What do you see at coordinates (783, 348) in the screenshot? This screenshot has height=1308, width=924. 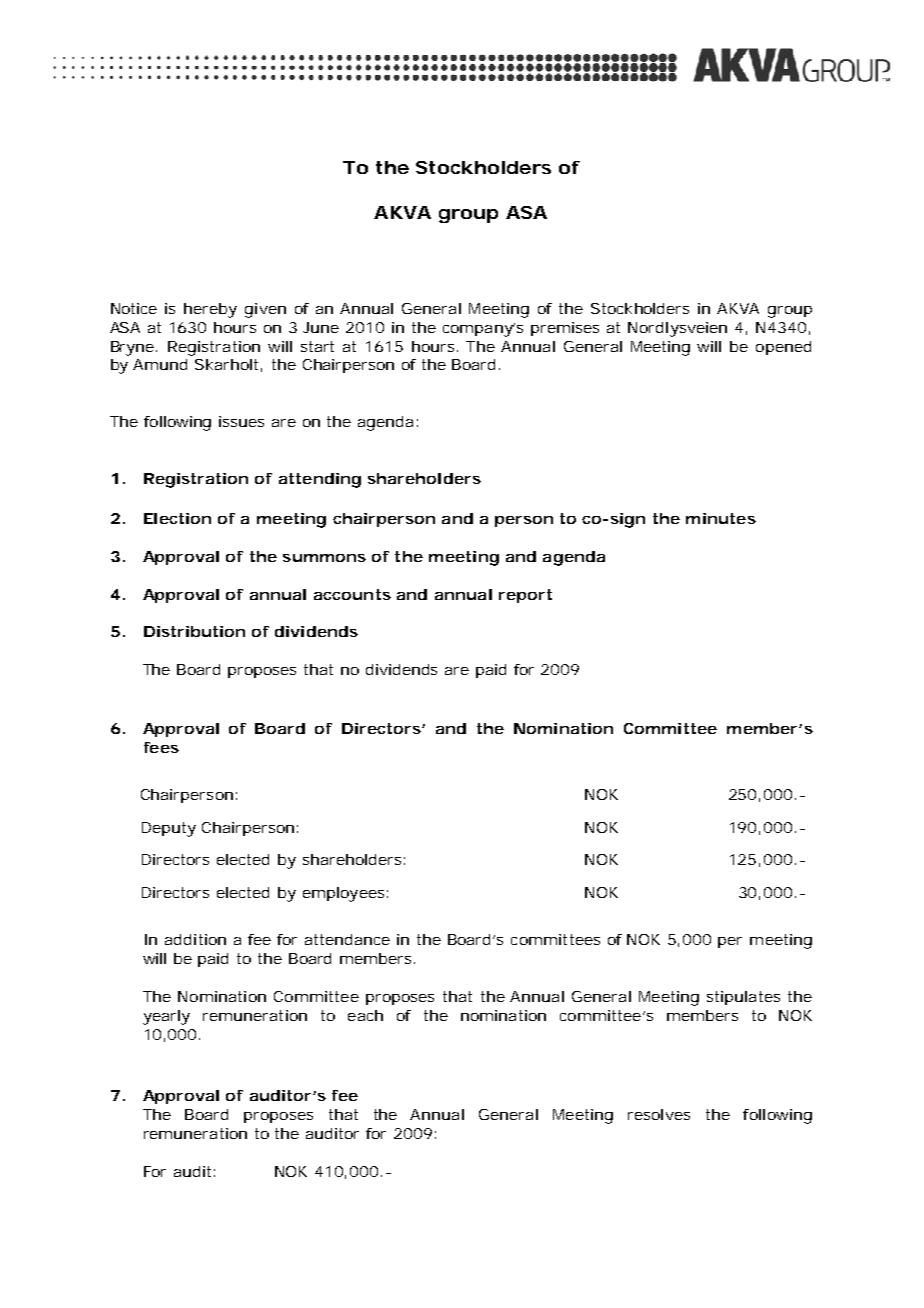 I see `opened` at bounding box center [783, 348].
